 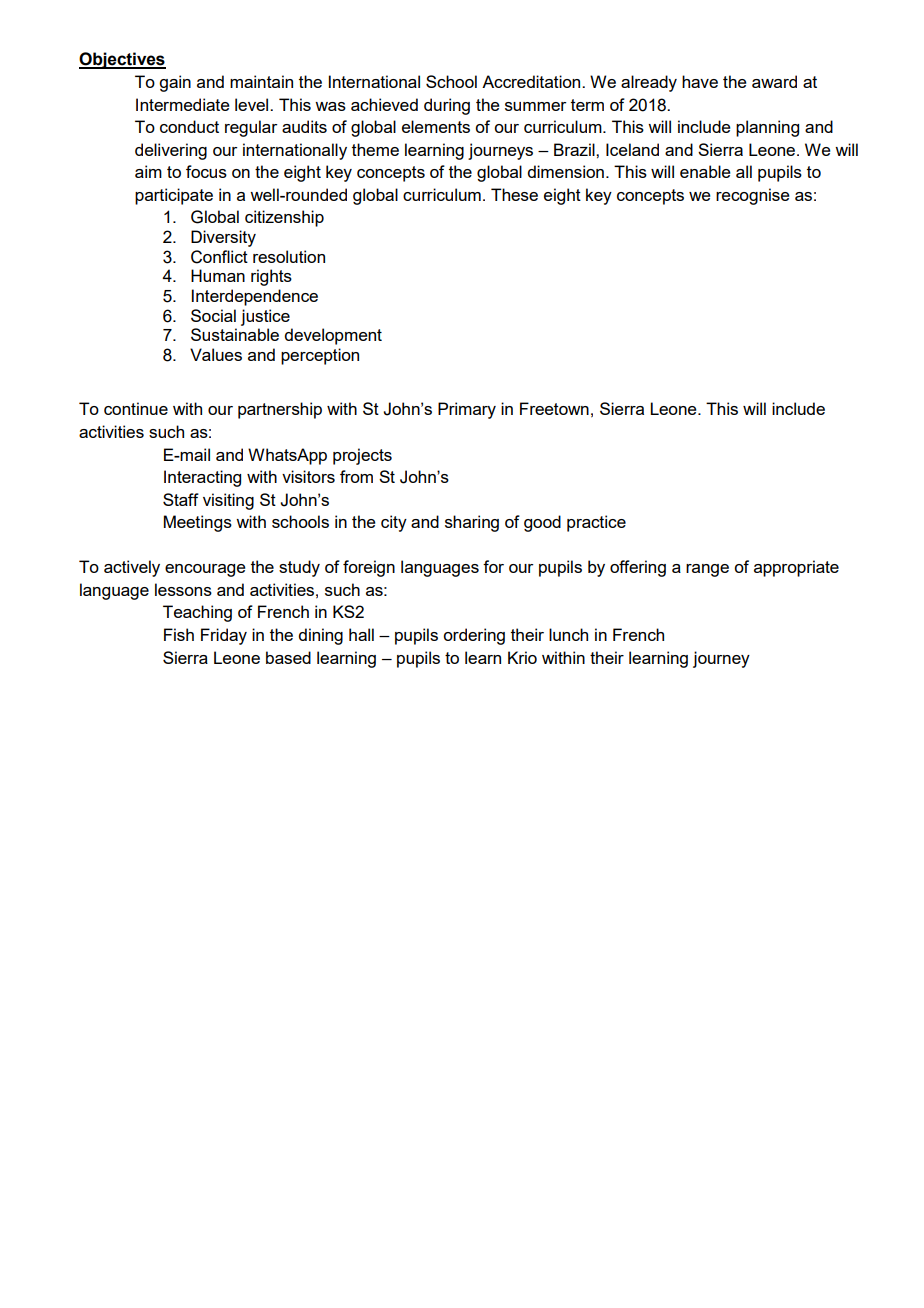 What do you see at coordinates (447, 106) in the screenshot?
I see `during` at bounding box center [447, 106].
